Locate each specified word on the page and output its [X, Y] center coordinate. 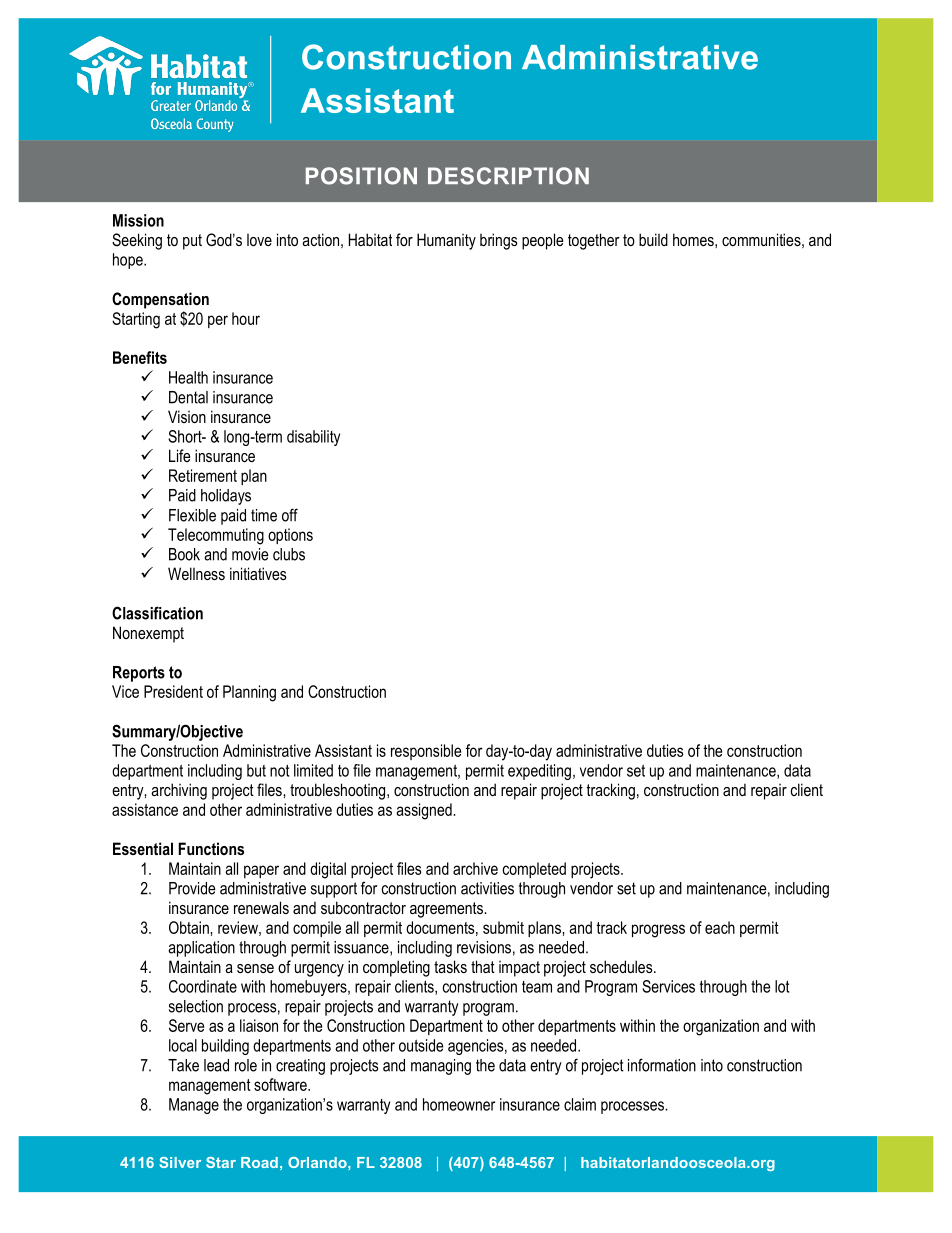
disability [313, 438]
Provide [192, 888]
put [192, 242]
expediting [539, 772]
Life [180, 455]
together [594, 241]
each [720, 927]
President [173, 691]
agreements [447, 910]
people [543, 241]
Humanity [446, 241]
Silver [180, 1162]
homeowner [459, 1104]
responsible [426, 752]
